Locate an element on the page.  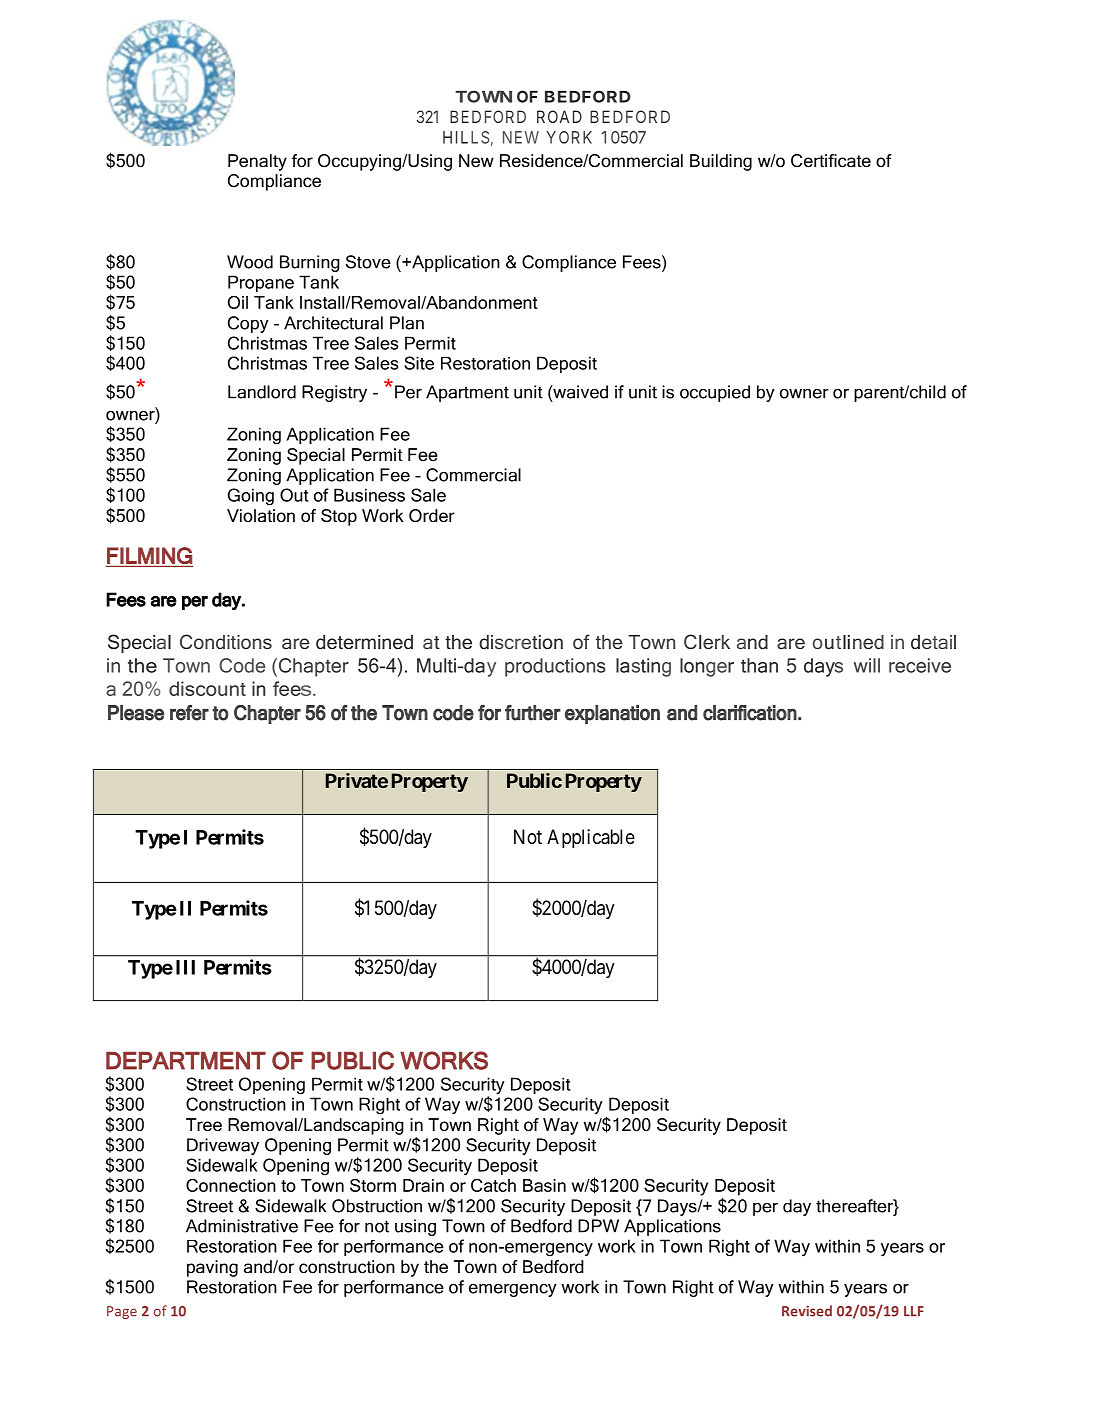
Revised is located at coordinates (807, 1311).
